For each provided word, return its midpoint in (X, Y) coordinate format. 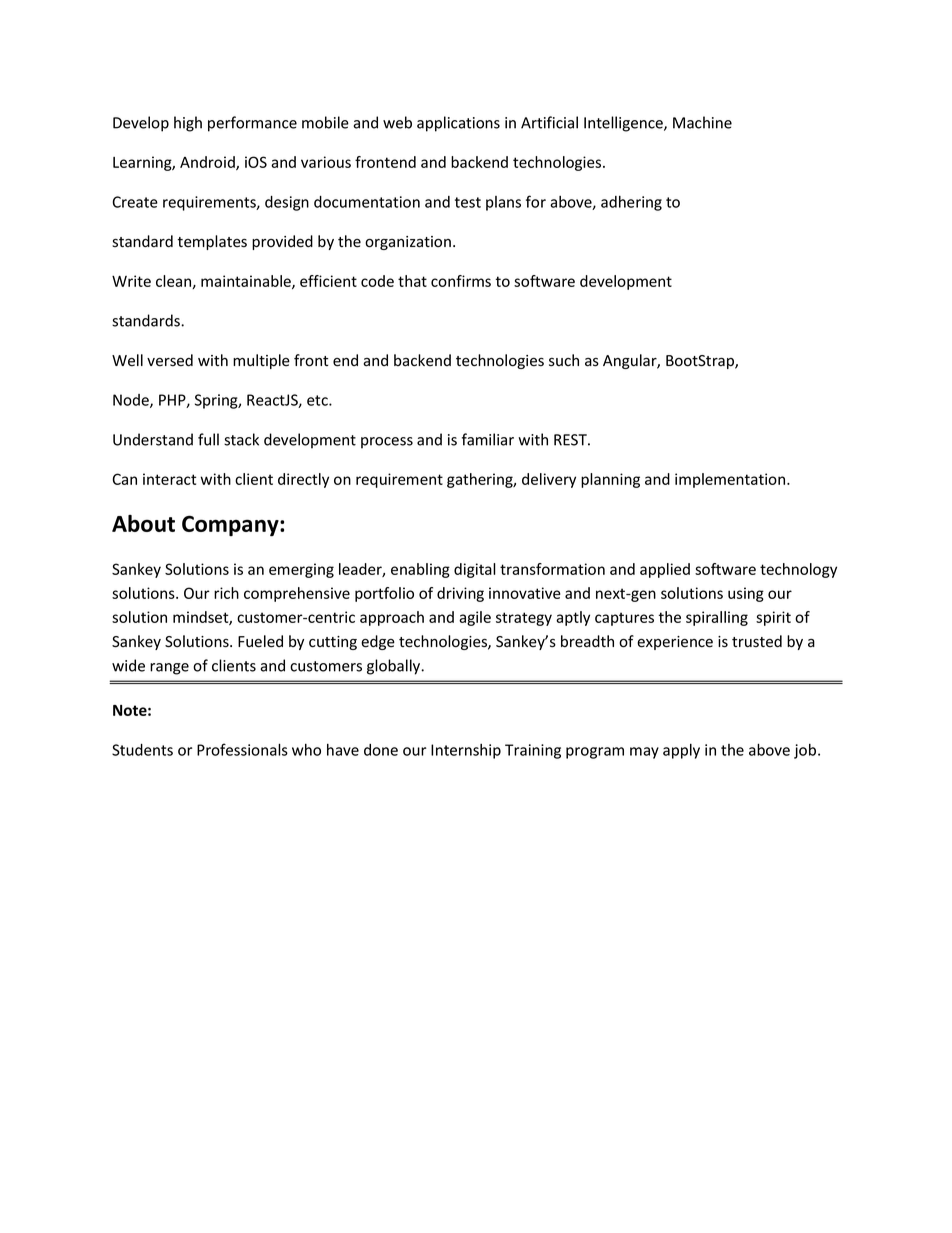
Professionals (242, 749)
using (746, 594)
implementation (731, 480)
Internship (466, 751)
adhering (631, 203)
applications (458, 124)
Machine (702, 122)
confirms (461, 281)
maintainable (247, 282)
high (188, 124)
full (208, 439)
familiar (488, 439)
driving (460, 594)
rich (226, 593)
